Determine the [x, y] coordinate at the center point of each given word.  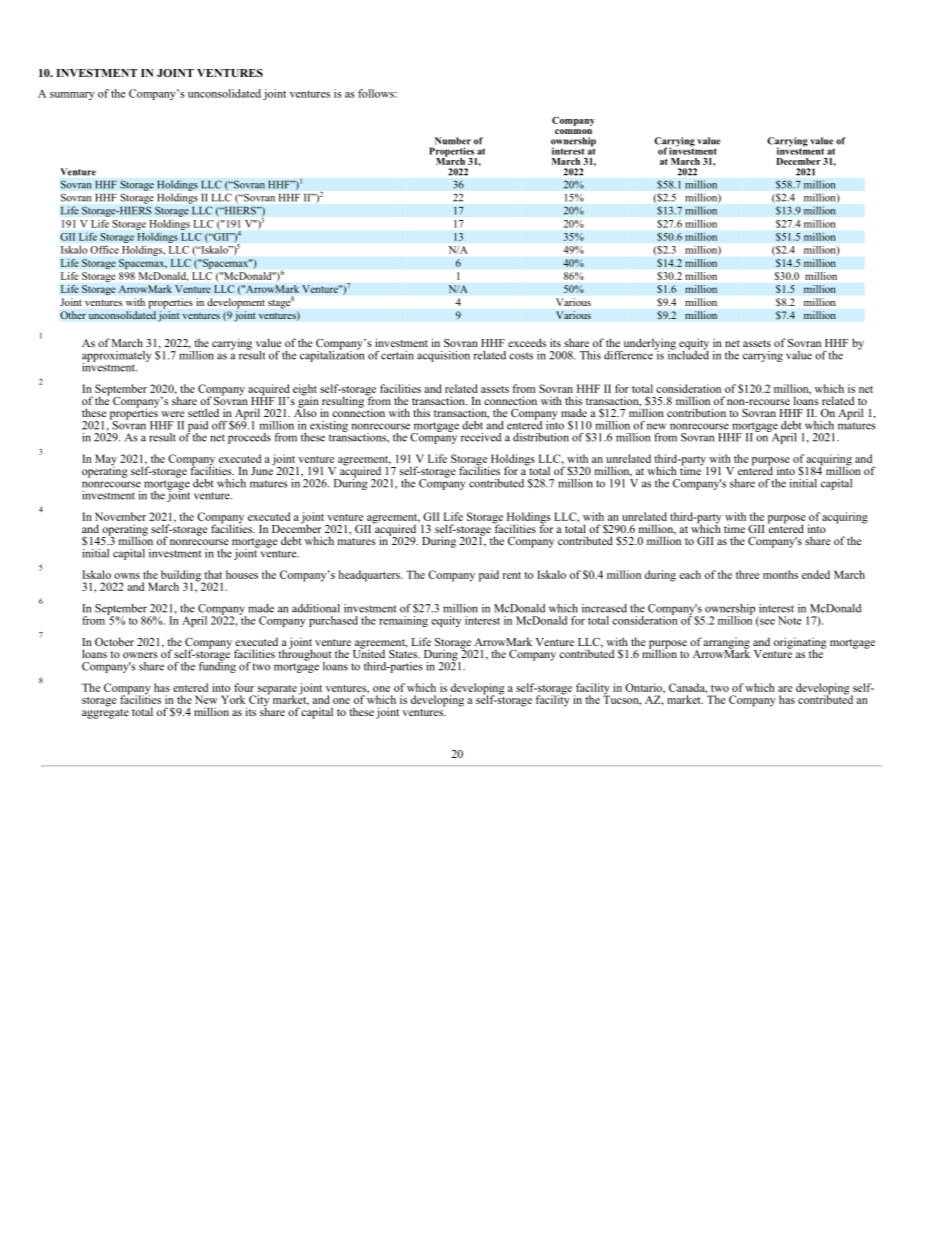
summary [72, 96]
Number [453, 141]
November [120, 516]
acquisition [443, 356]
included [688, 354]
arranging [726, 644]
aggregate [105, 712]
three [747, 574]
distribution [541, 437]
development [236, 303]
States [404, 652]
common [573, 131]
